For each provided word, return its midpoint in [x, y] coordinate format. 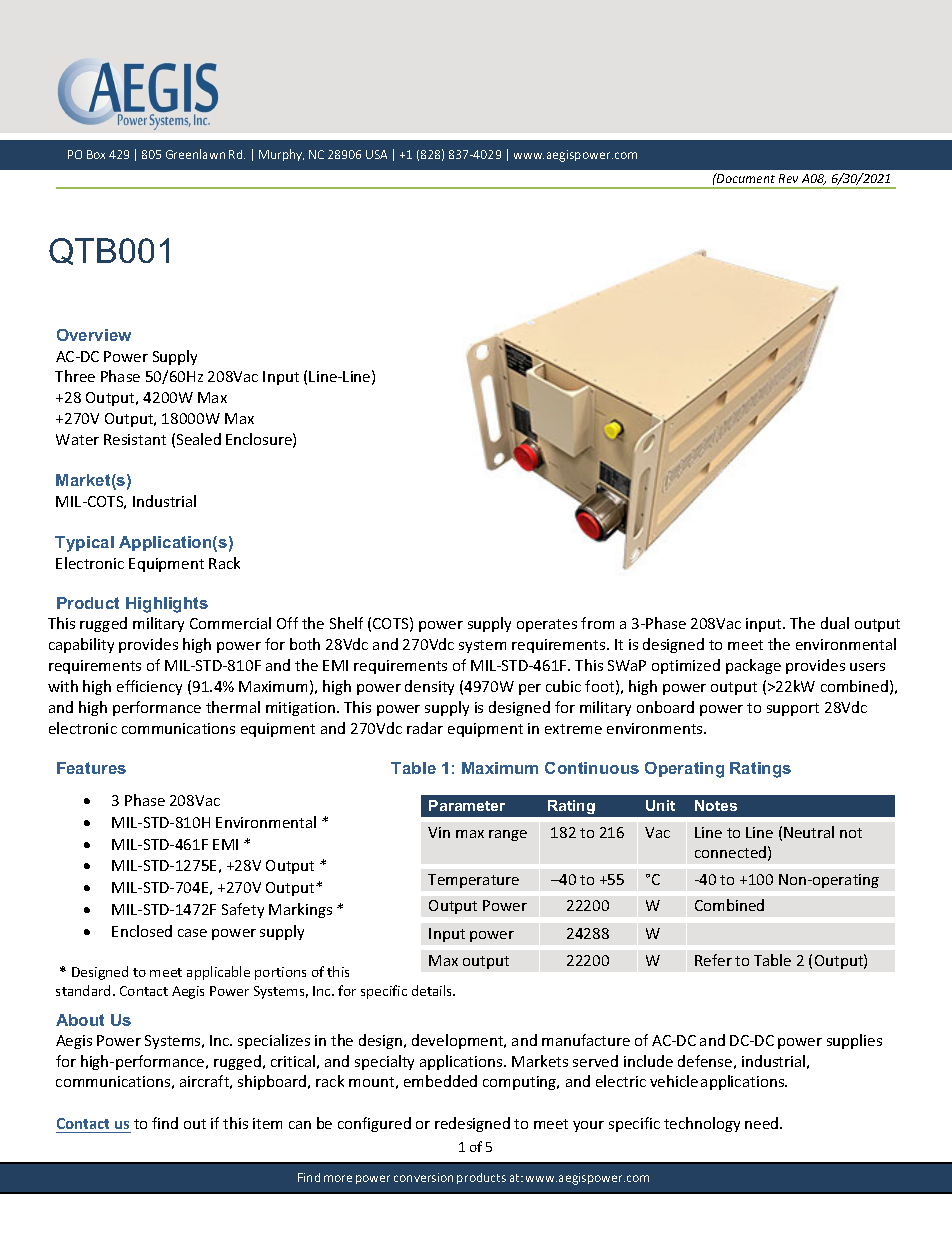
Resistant [135, 439]
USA [376, 154]
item [267, 1123]
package [753, 666]
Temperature [473, 881]
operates [547, 625]
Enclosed [142, 931]
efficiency [149, 687]
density [429, 687]
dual [835, 623]
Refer [713, 960]
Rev [788, 178]
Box [96, 154]
